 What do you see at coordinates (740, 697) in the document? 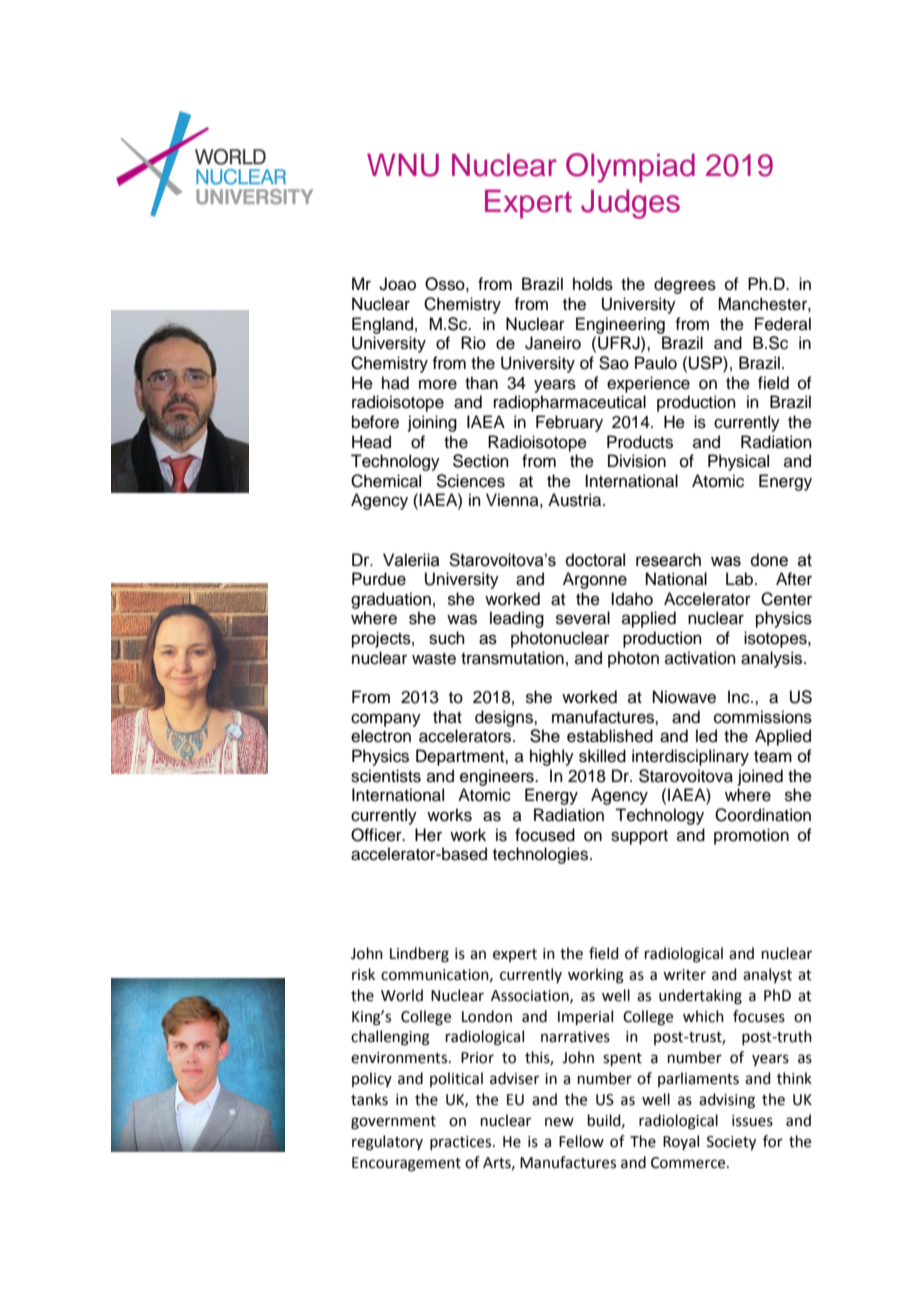
I see `Inc` at bounding box center [740, 697].
